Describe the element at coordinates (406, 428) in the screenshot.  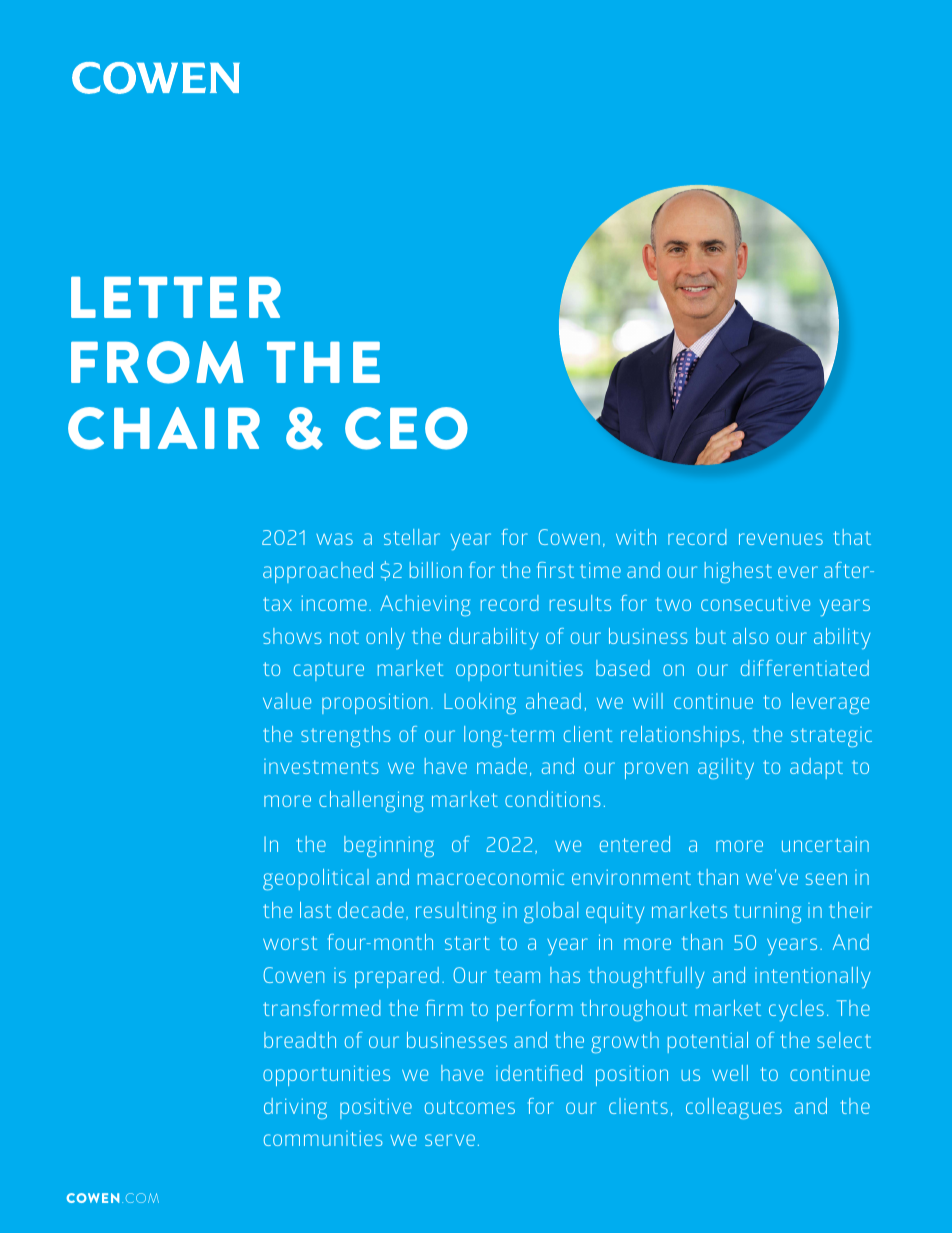
I see `CEO` at that location.
